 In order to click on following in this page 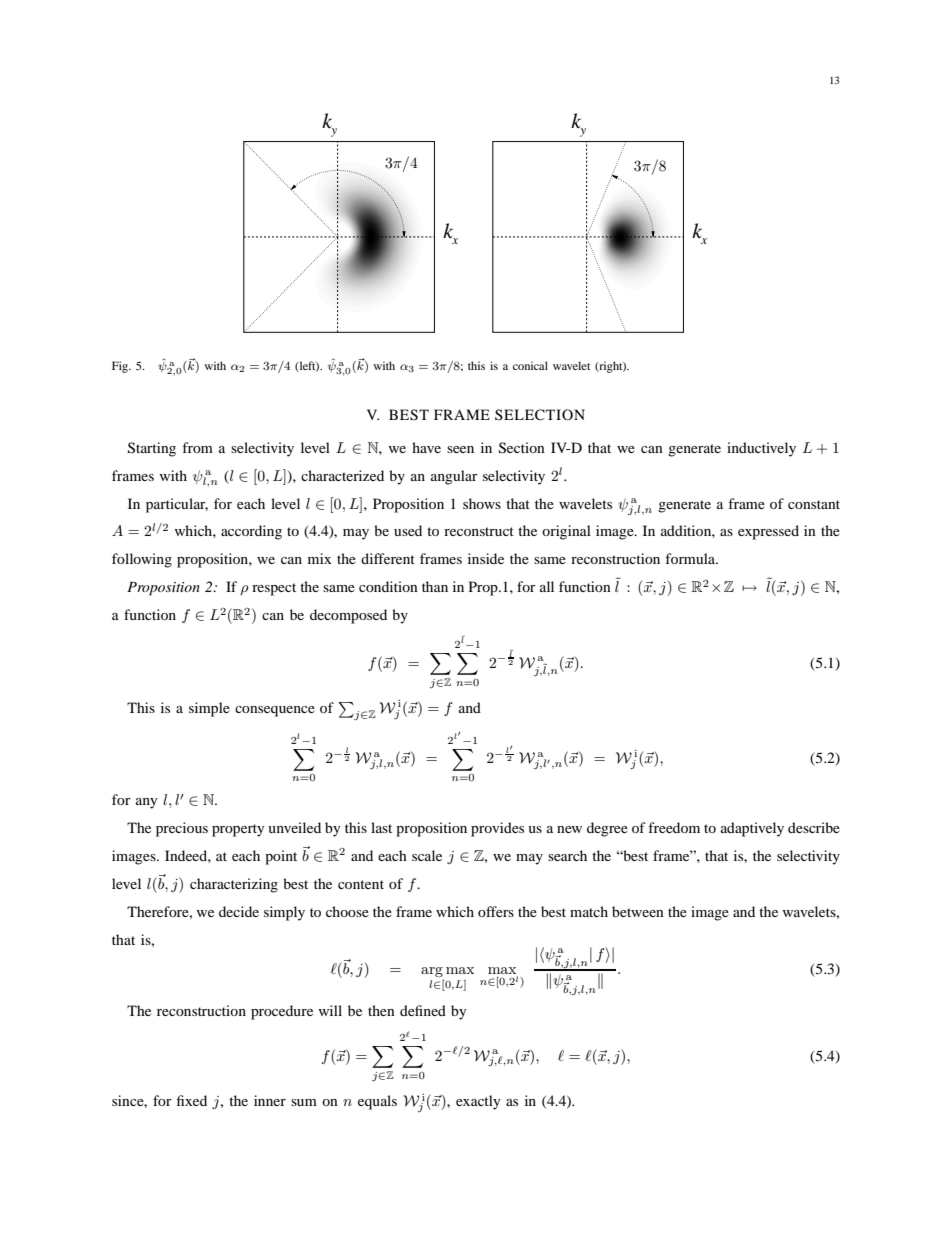, I will do `click(142, 560)`.
